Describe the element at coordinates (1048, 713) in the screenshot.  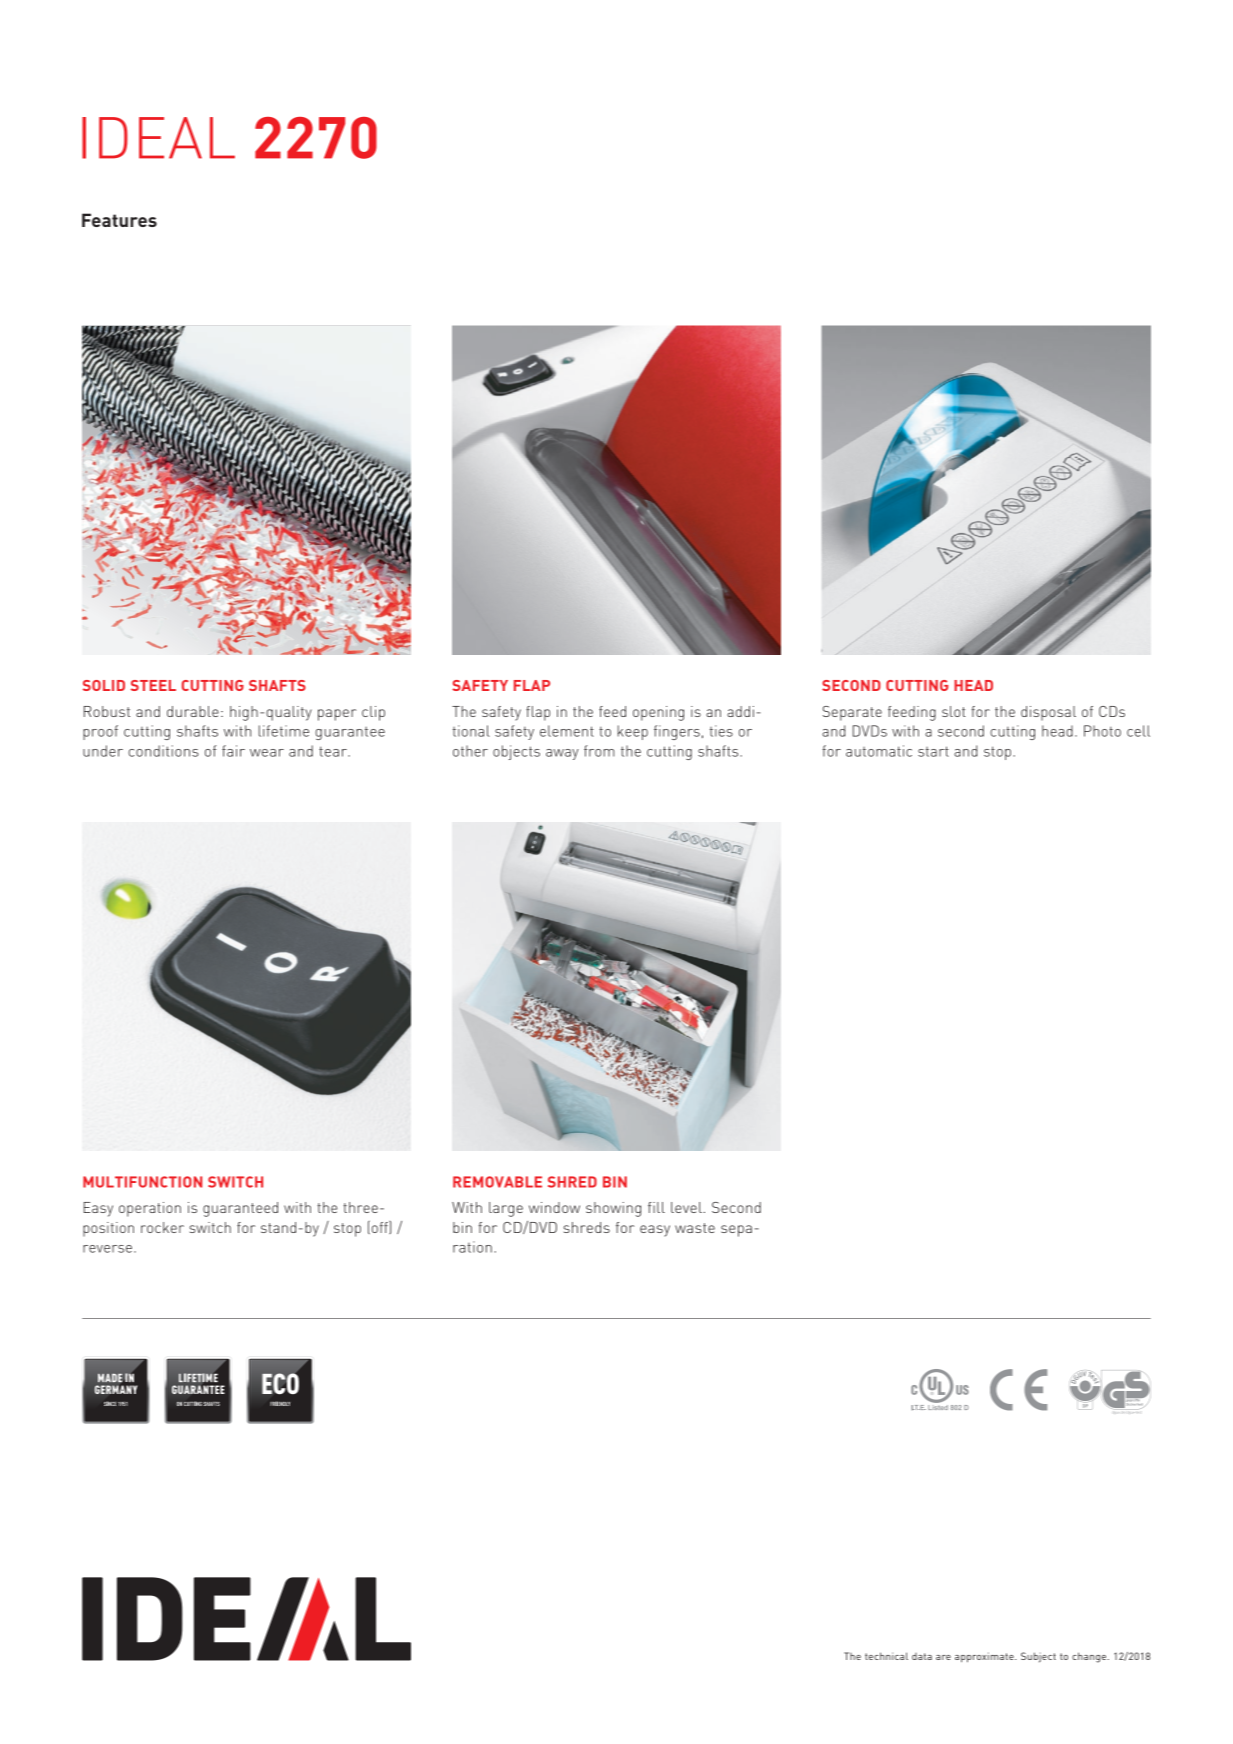
I see `disposal` at that location.
